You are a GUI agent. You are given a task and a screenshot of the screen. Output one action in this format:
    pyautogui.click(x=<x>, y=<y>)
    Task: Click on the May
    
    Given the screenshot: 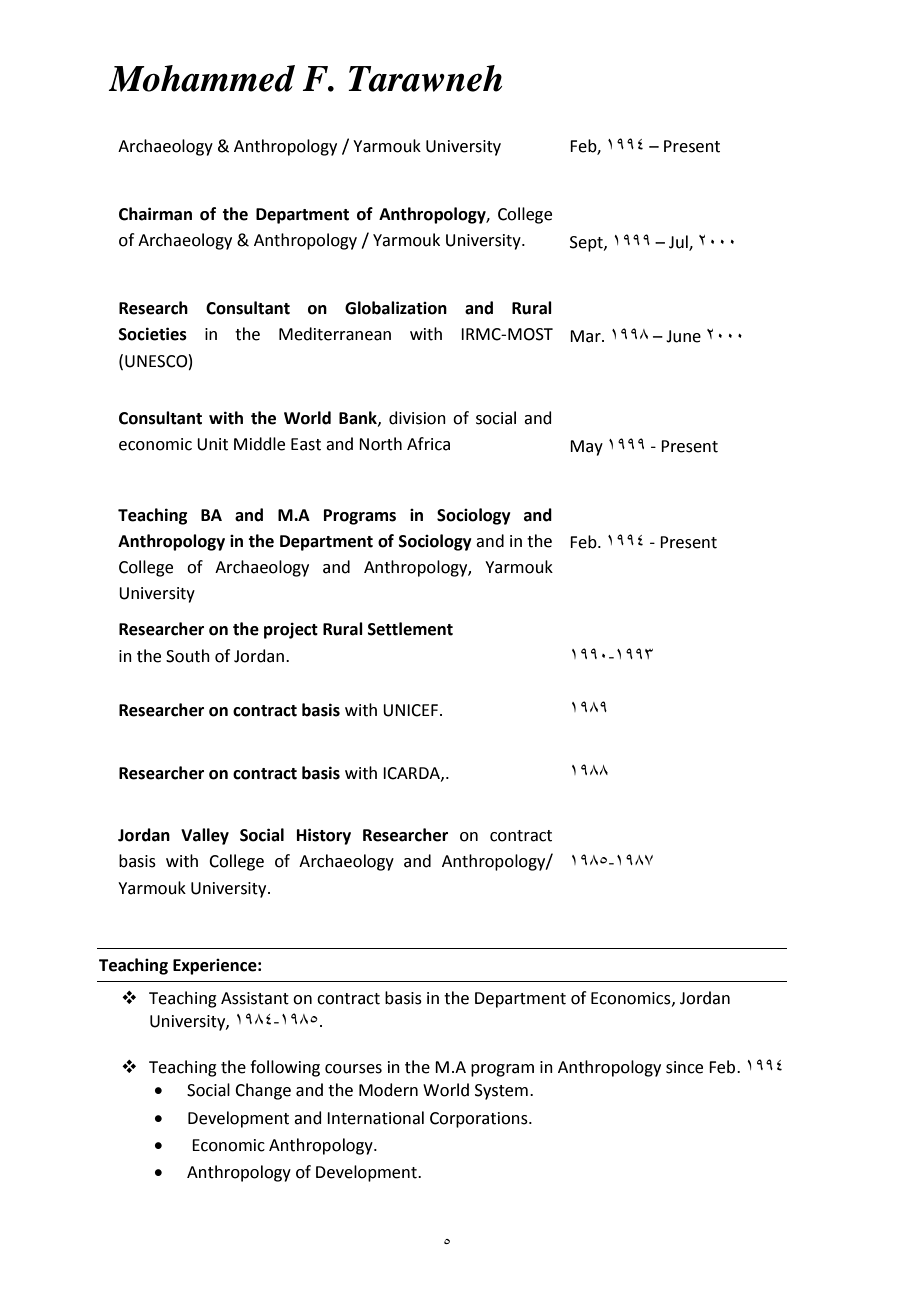 What is the action you would take?
    pyautogui.click(x=586, y=448)
